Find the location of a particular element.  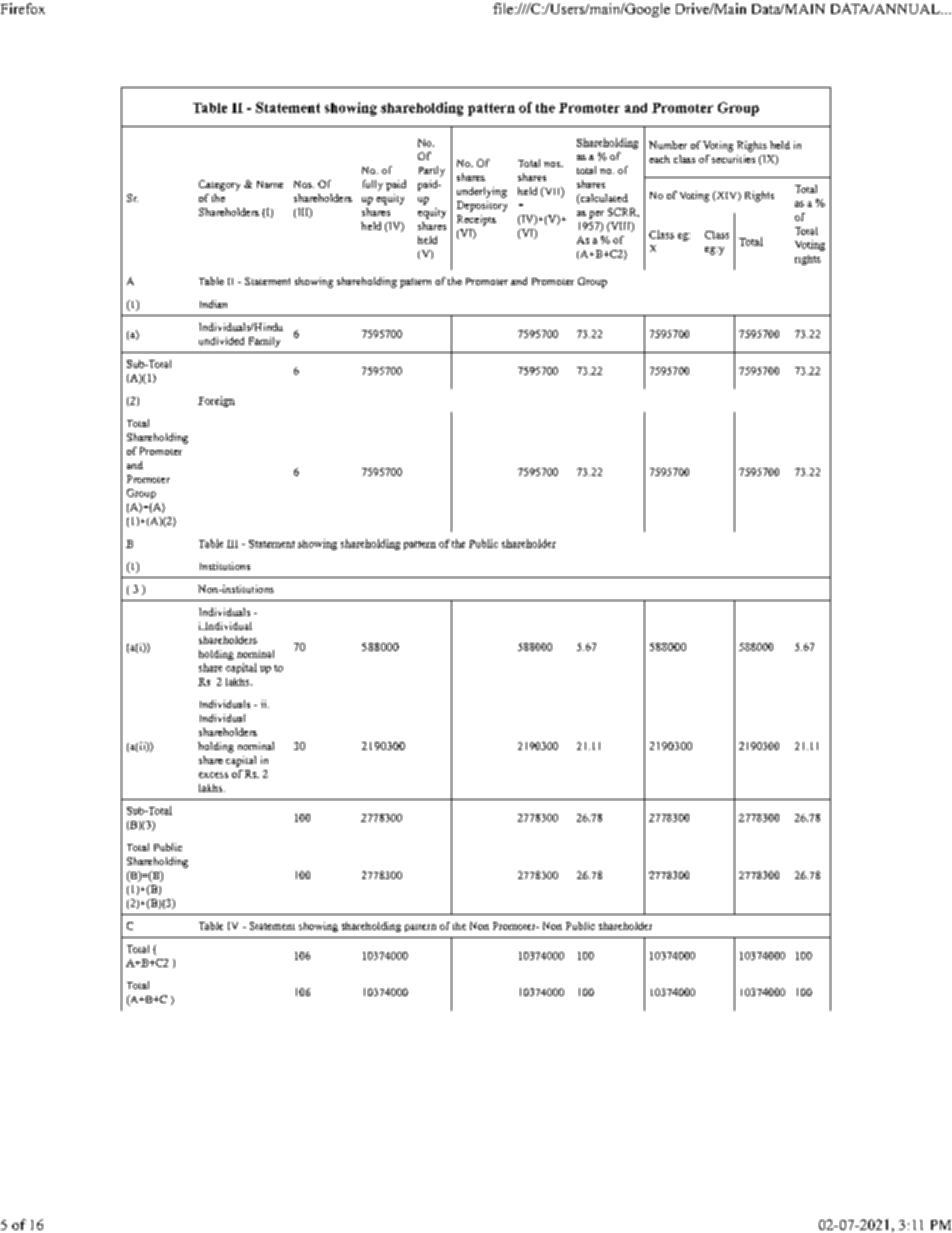

Depository is located at coordinates (482, 206).
